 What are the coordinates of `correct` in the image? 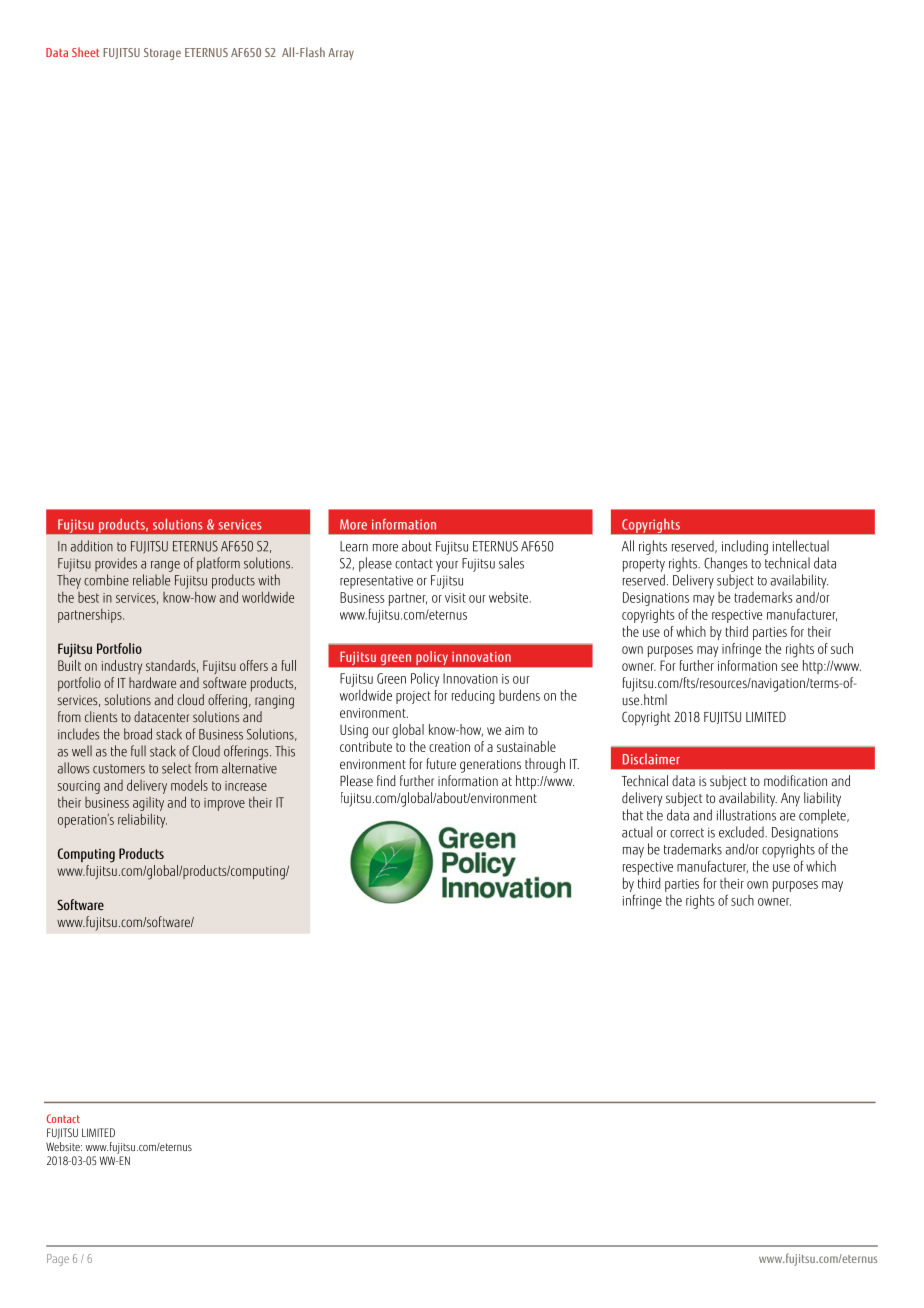 It's located at (687, 833).
